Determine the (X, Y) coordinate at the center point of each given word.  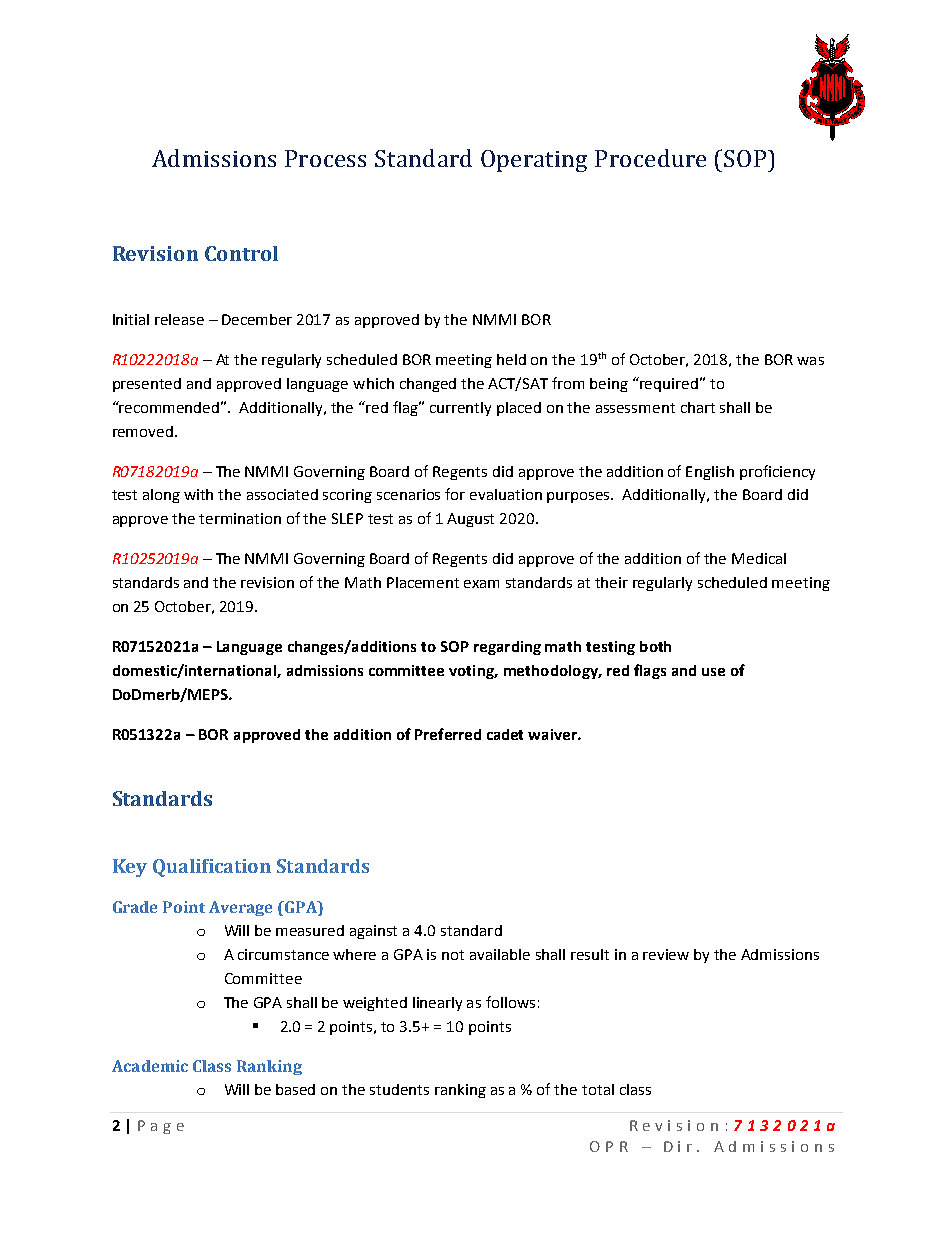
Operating (534, 161)
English (710, 473)
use (713, 672)
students (399, 1089)
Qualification (212, 868)
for (455, 494)
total (598, 1089)
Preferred (448, 734)
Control (241, 253)
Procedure (650, 158)
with (198, 494)
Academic (150, 1066)
